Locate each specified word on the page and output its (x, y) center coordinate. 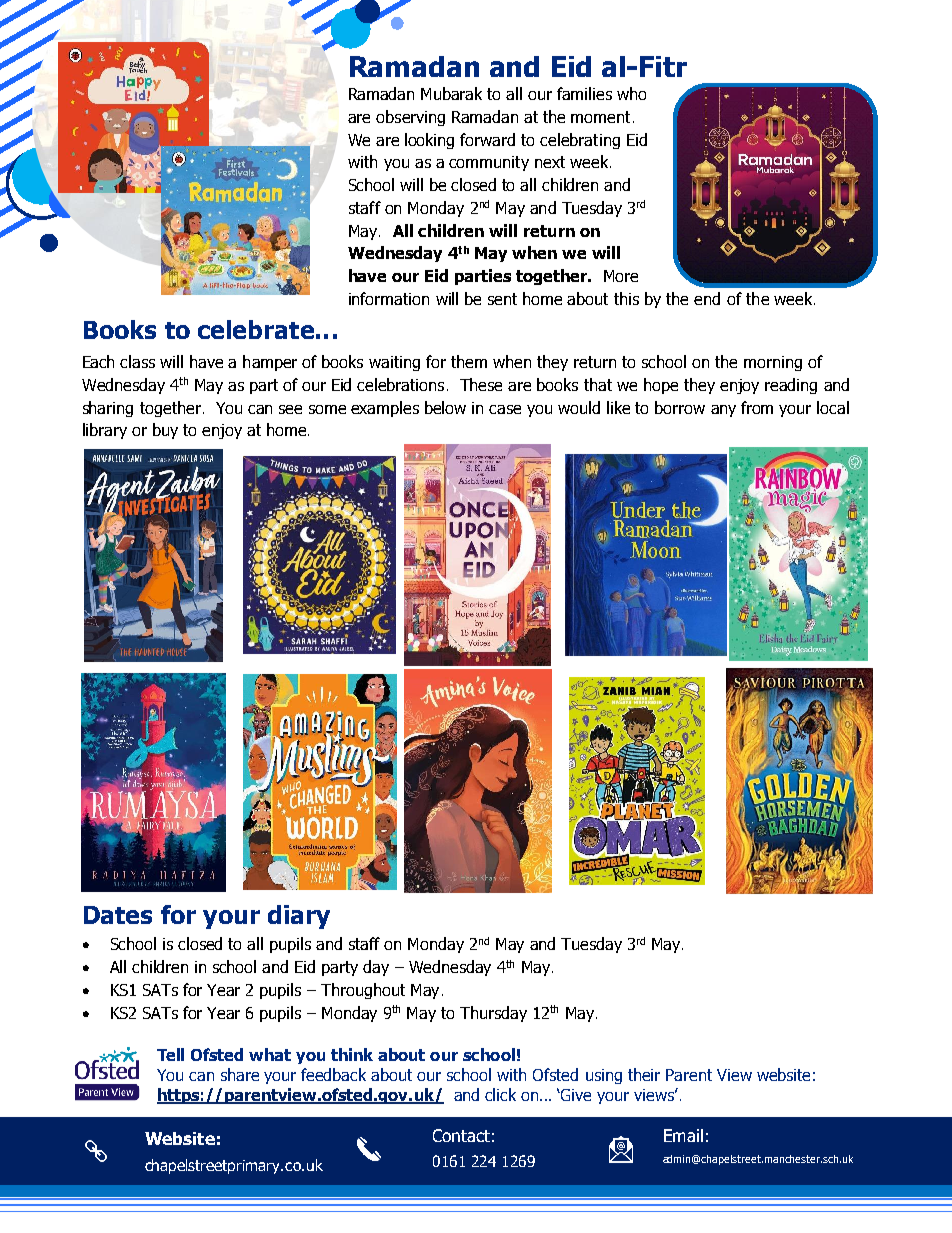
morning (773, 363)
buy (165, 431)
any (723, 411)
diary (299, 917)
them (469, 361)
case (505, 409)
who (631, 93)
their (644, 1074)
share (240, 1074)
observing (410, 118)
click (500, 1094)
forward (487, 139)
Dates (118, 915)
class (137, 361)
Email (683, 1135)
